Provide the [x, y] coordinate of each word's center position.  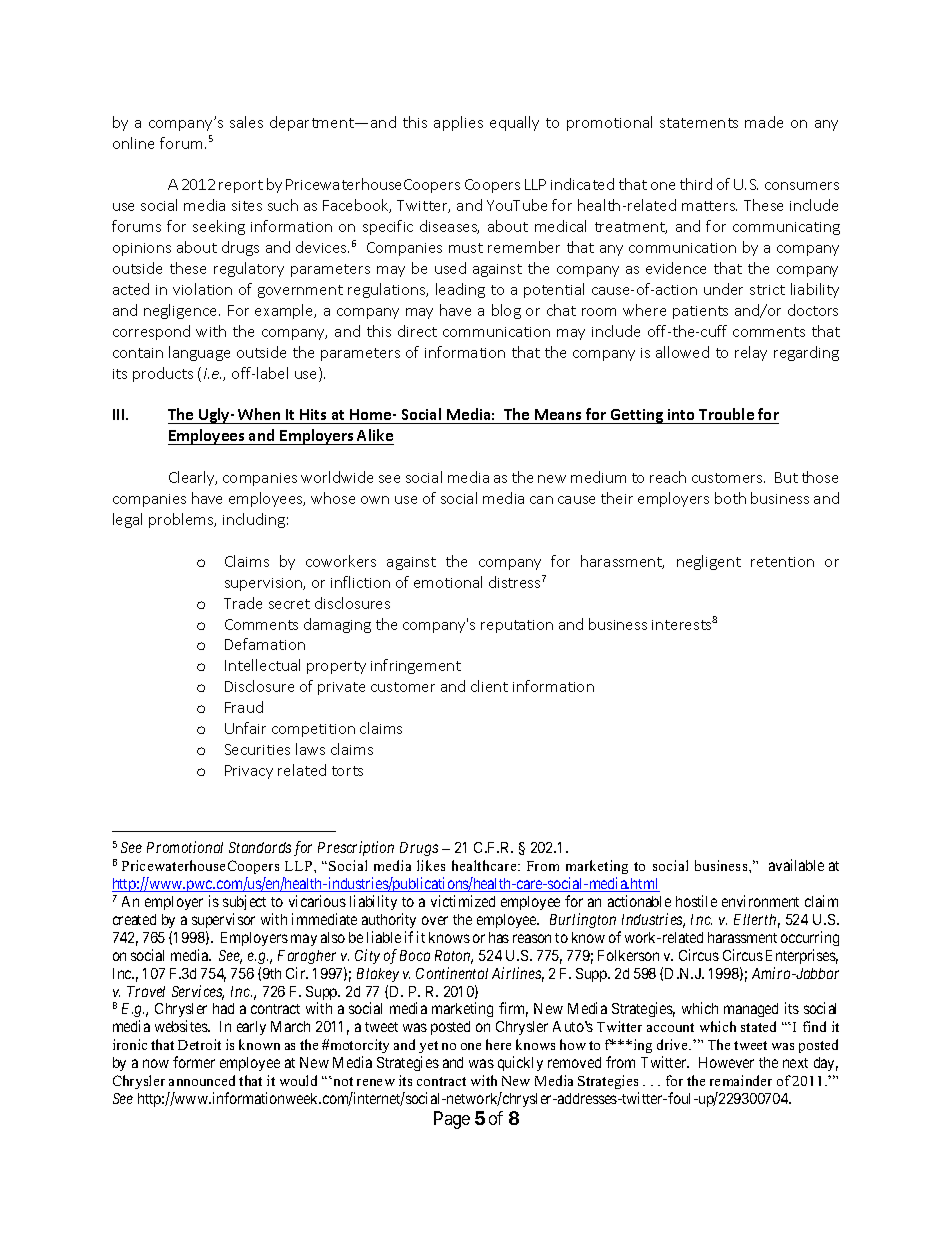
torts [347, 771]
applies [458, 123]
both [730, 498]
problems [182, 520]
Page [452, 1120]
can [541, 500]
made [764, 122]
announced [202, 1080]
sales [246, 122]
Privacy [249, 772]
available [796, 865]
